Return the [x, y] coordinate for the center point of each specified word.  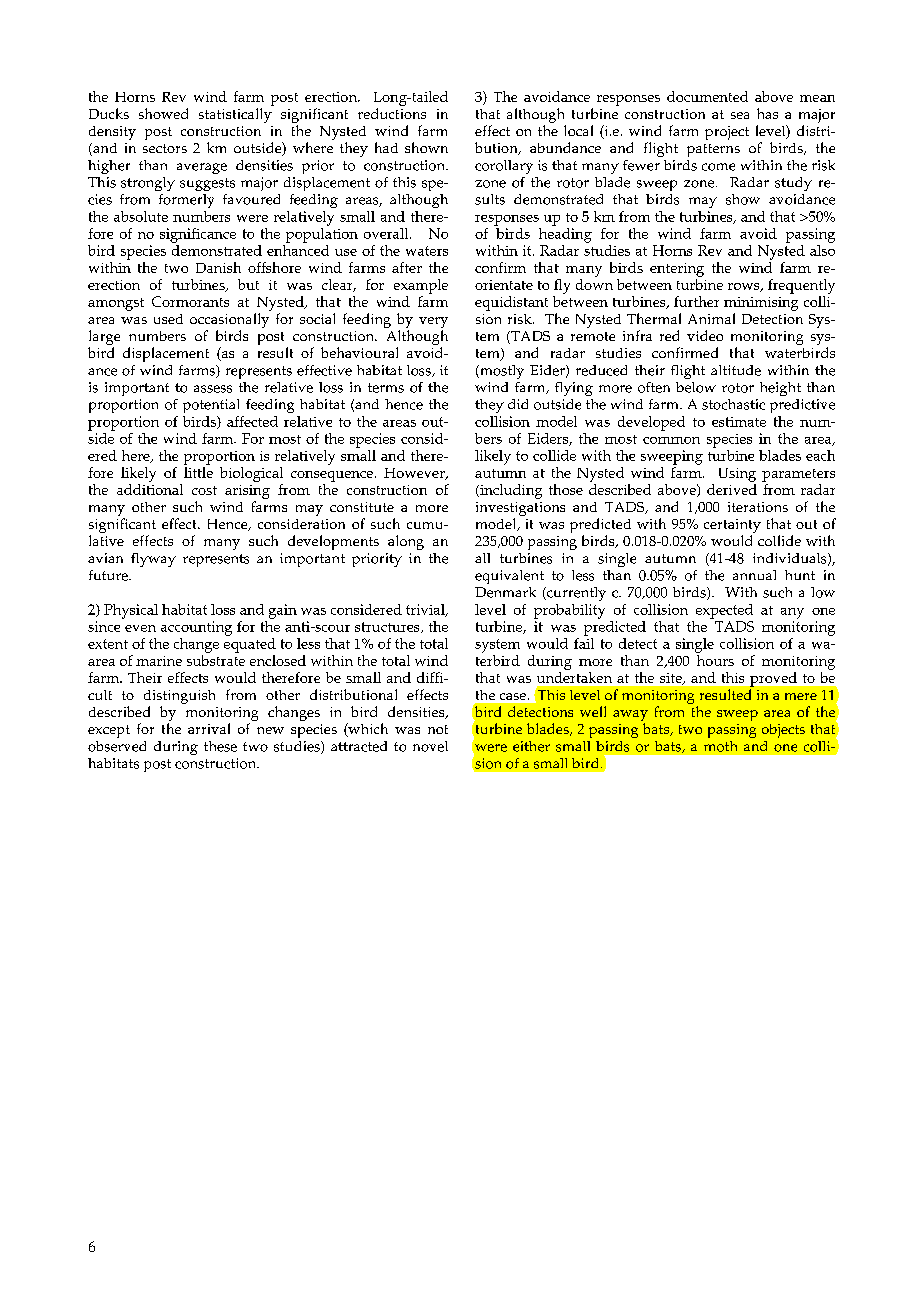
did [518, 404]
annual [754, 575]
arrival [209, 728]
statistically [235, 115]
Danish [218, 267]
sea [740, 115]
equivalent [509, 577]
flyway [153, 560]
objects [783, 731]
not [438, 729]
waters [427, 251]
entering [677, 270]
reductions [392, 113]
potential [211, 406]
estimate [739, 422]
